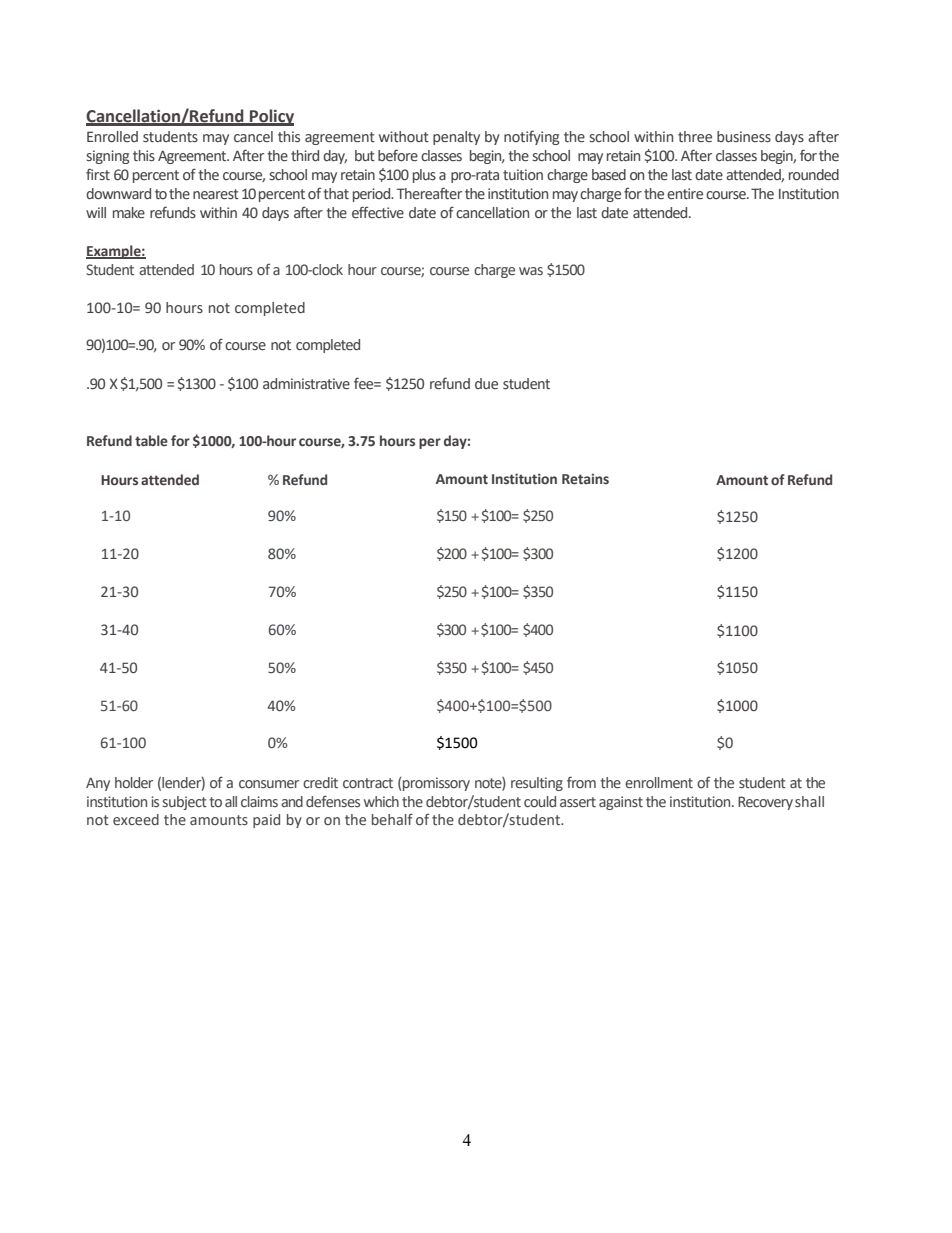 The height and width of the document is (1233, 952). What do you see at coordinates (112, 136) in the document?
I see `Enrolled` at bounding box center [112, 136].
